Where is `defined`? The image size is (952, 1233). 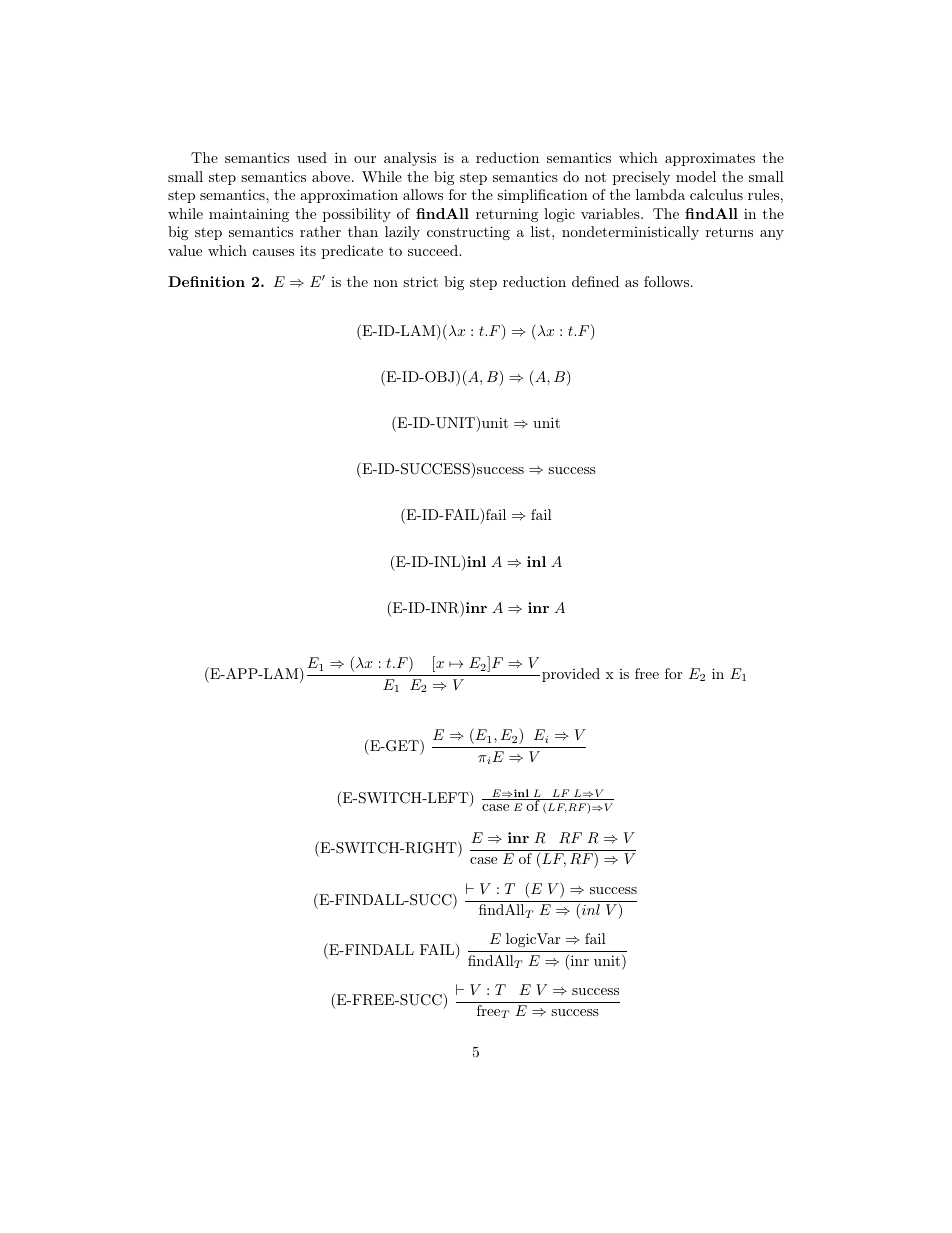 defined is located at coordinates (595, 281).
